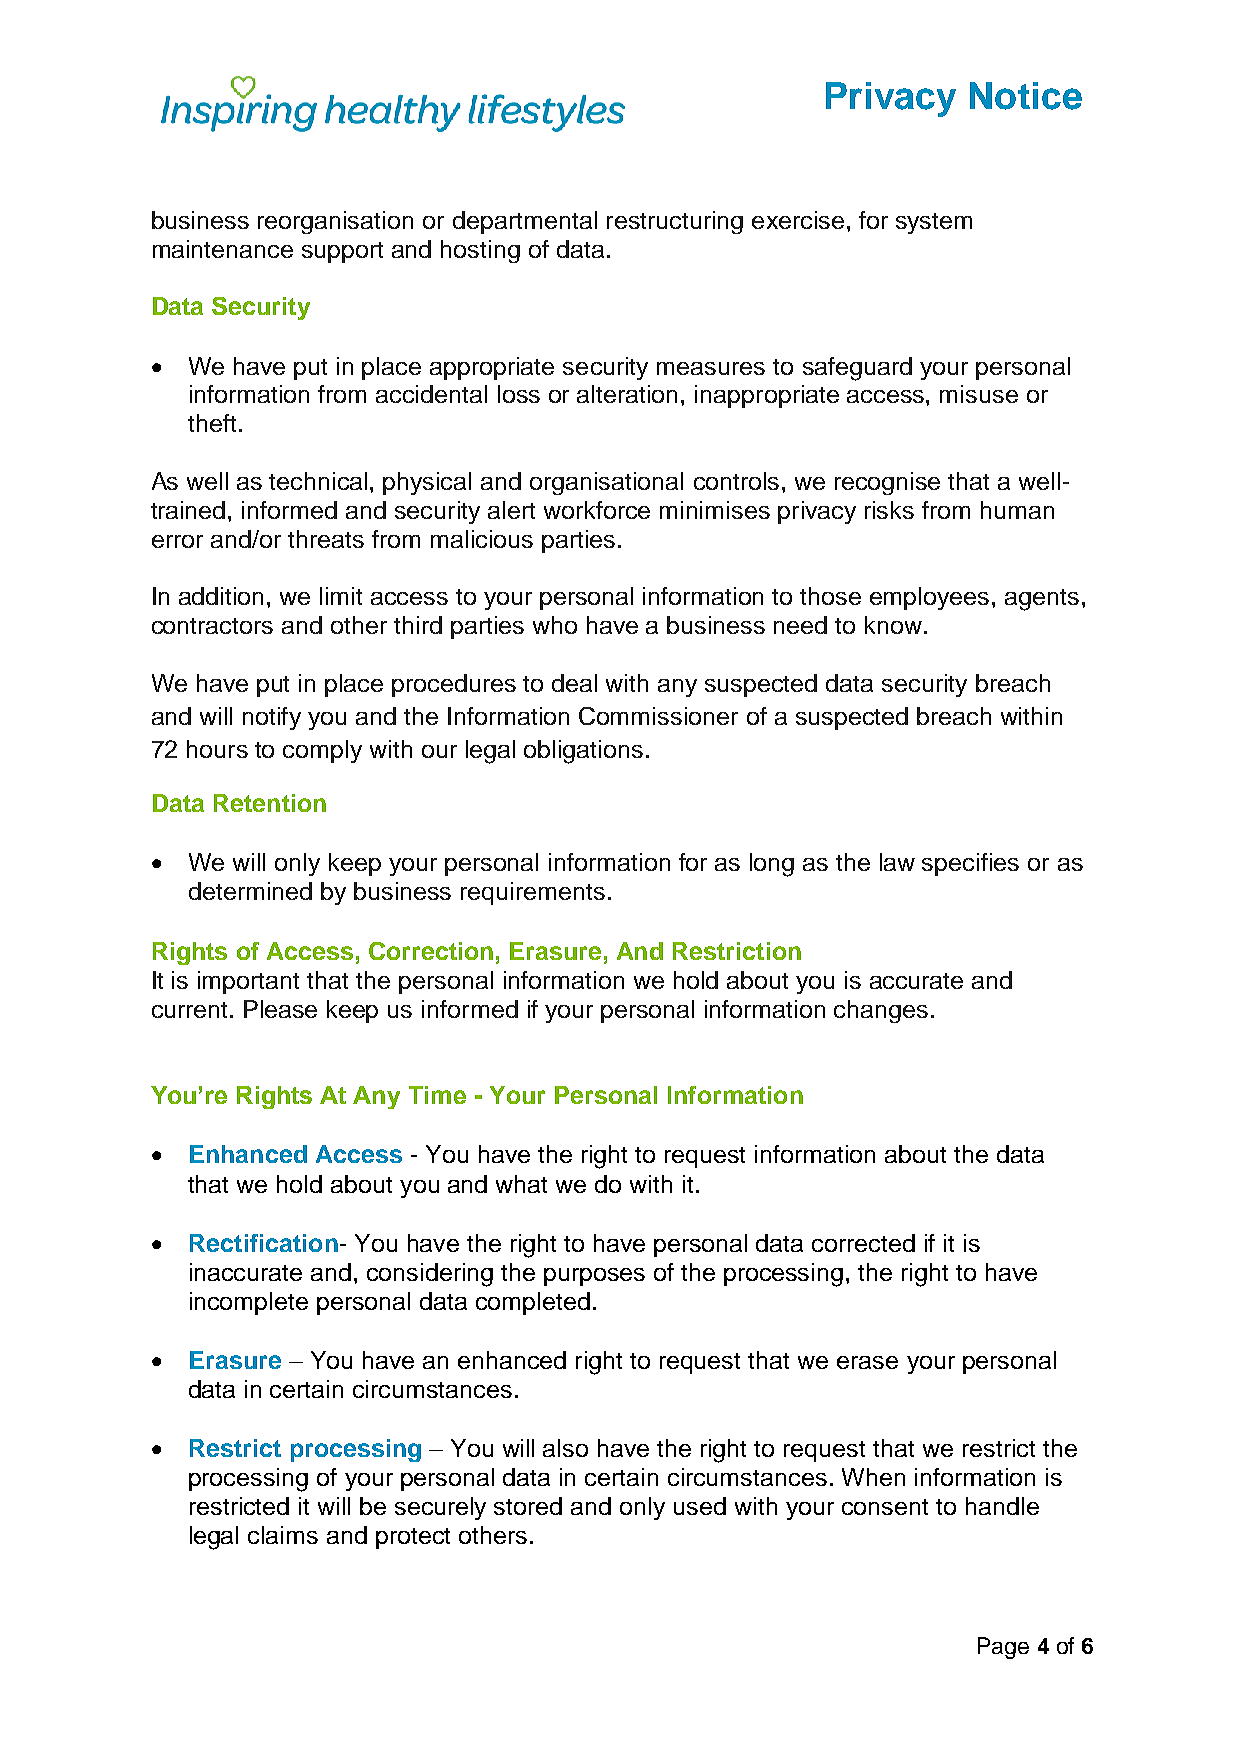 The width and height of the page is (1244, 1759). Describe the element at coordinates (934, 223) in the page. I see `system` at that location.
